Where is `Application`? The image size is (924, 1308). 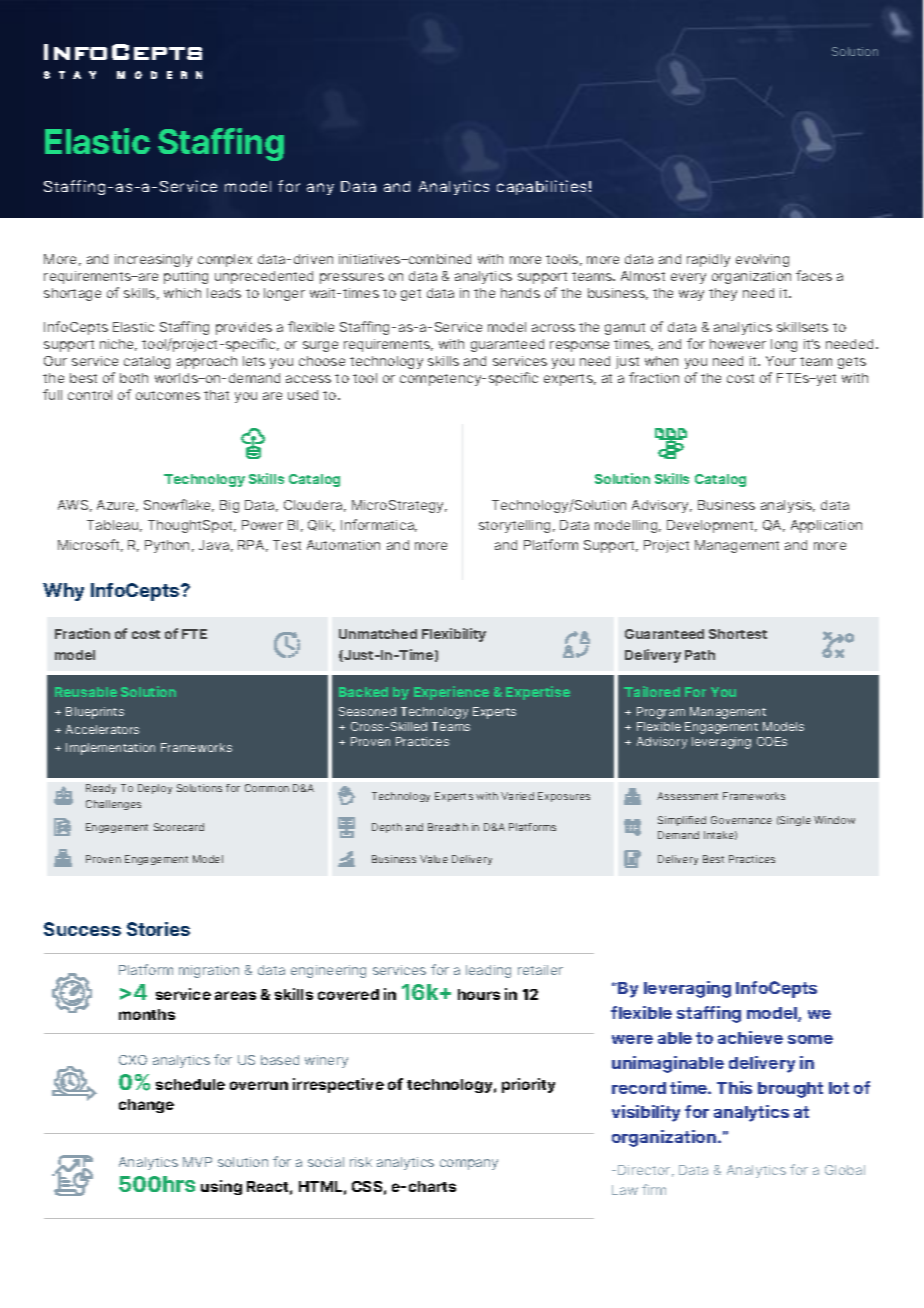 Application is located at coordinates (826, 526).
